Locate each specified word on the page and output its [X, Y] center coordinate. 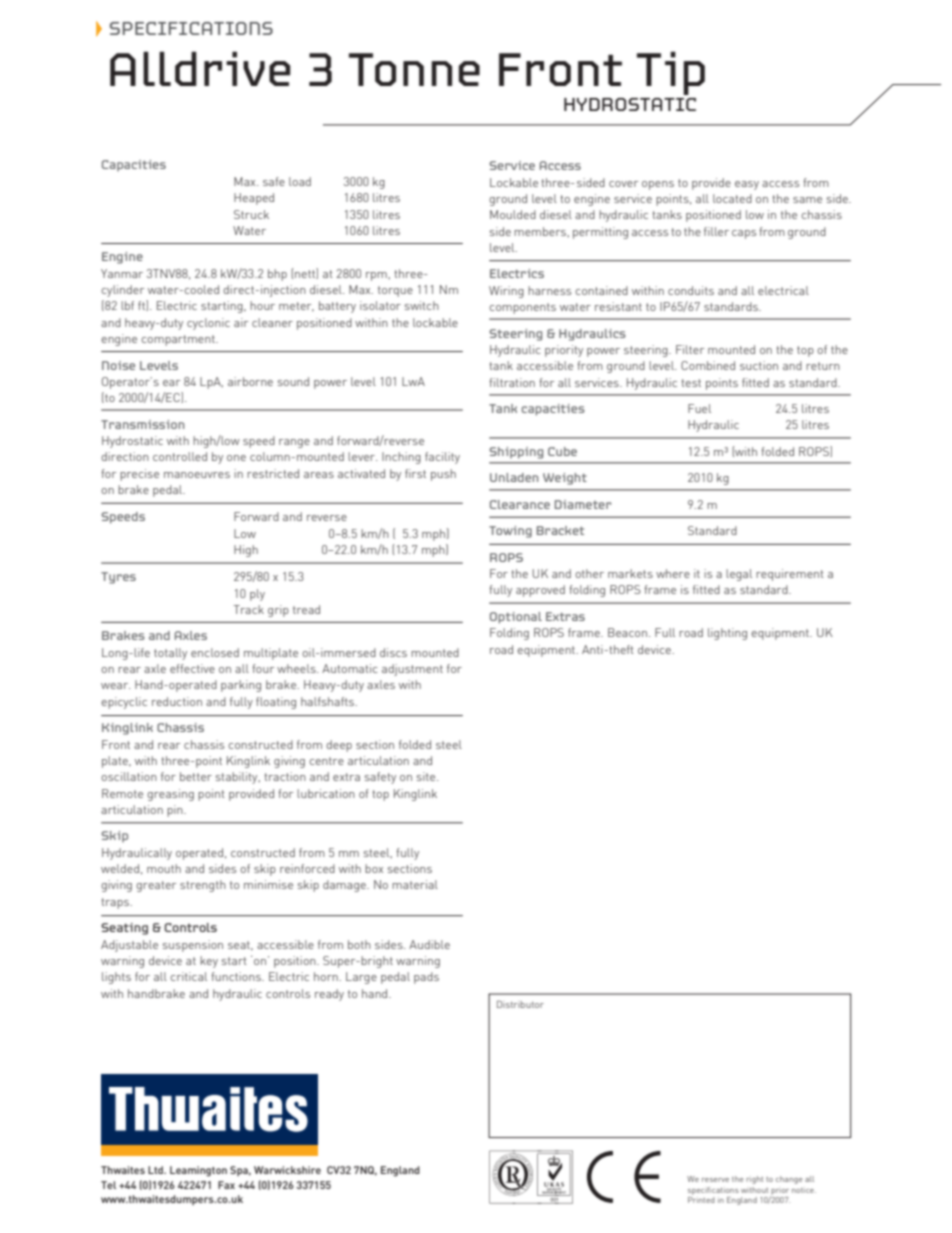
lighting [727, 634]
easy [747, 185]
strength [203, 886]
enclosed [215, 652]
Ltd [156, 1170]
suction [759, 365]
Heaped [254, 199]
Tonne [414, 69]
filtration [512, 382]
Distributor [520, 1004]
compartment [179, 340]
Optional [516, 618]
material [415, 884]
